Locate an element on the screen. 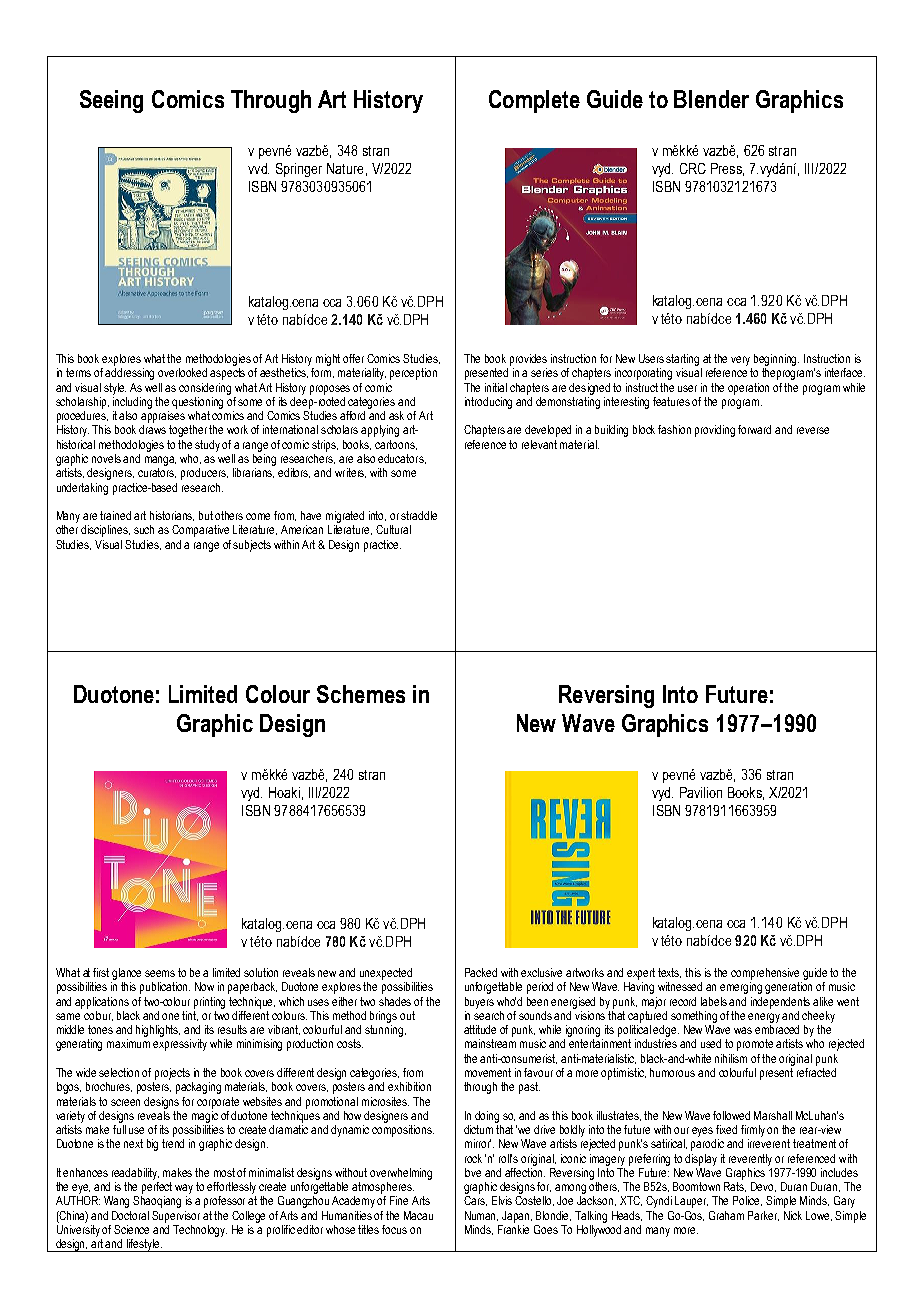  Packed is located at coordinates (481, 972).
